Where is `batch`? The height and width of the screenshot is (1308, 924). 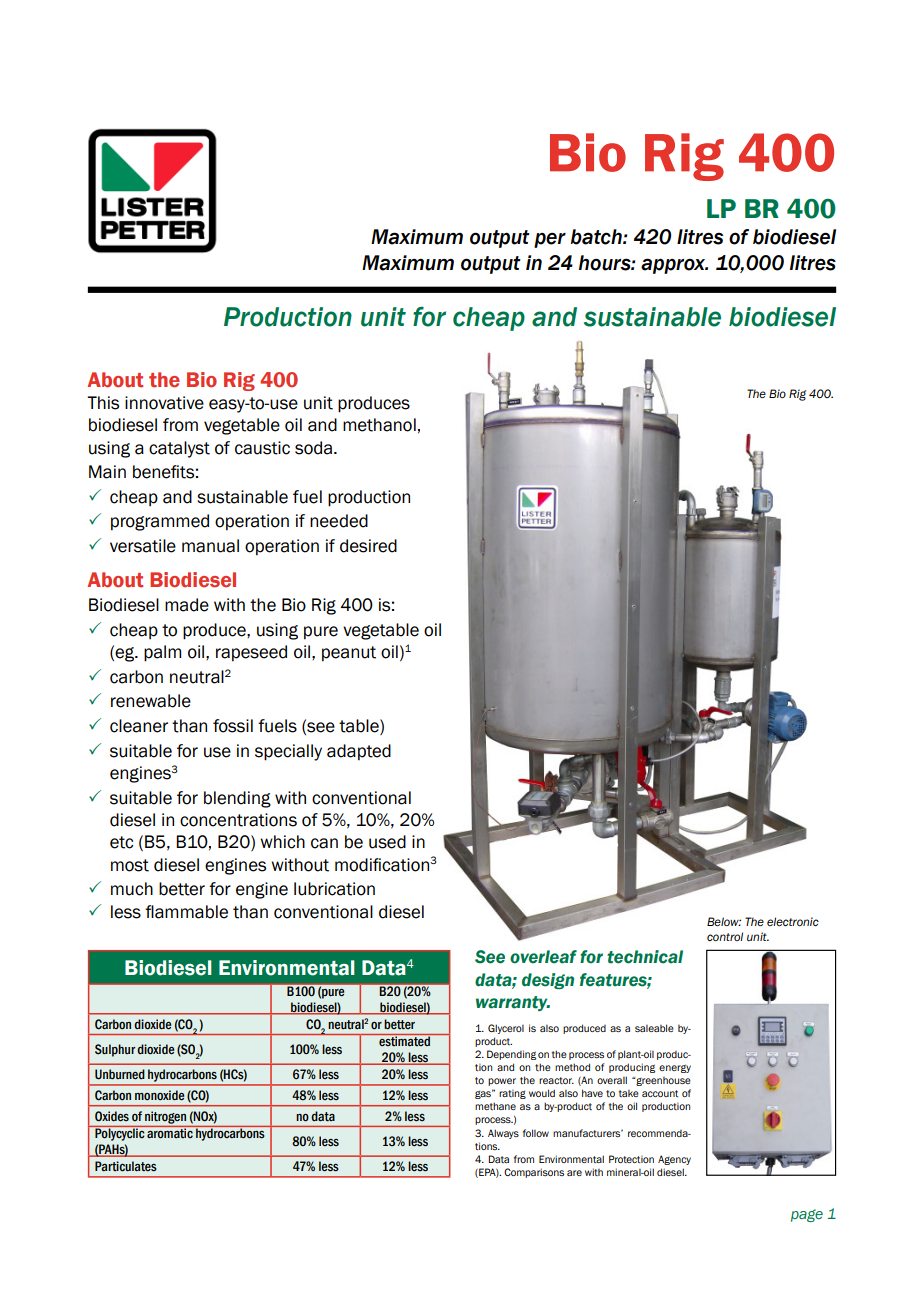
batch is located at coordinates (597, 237).
